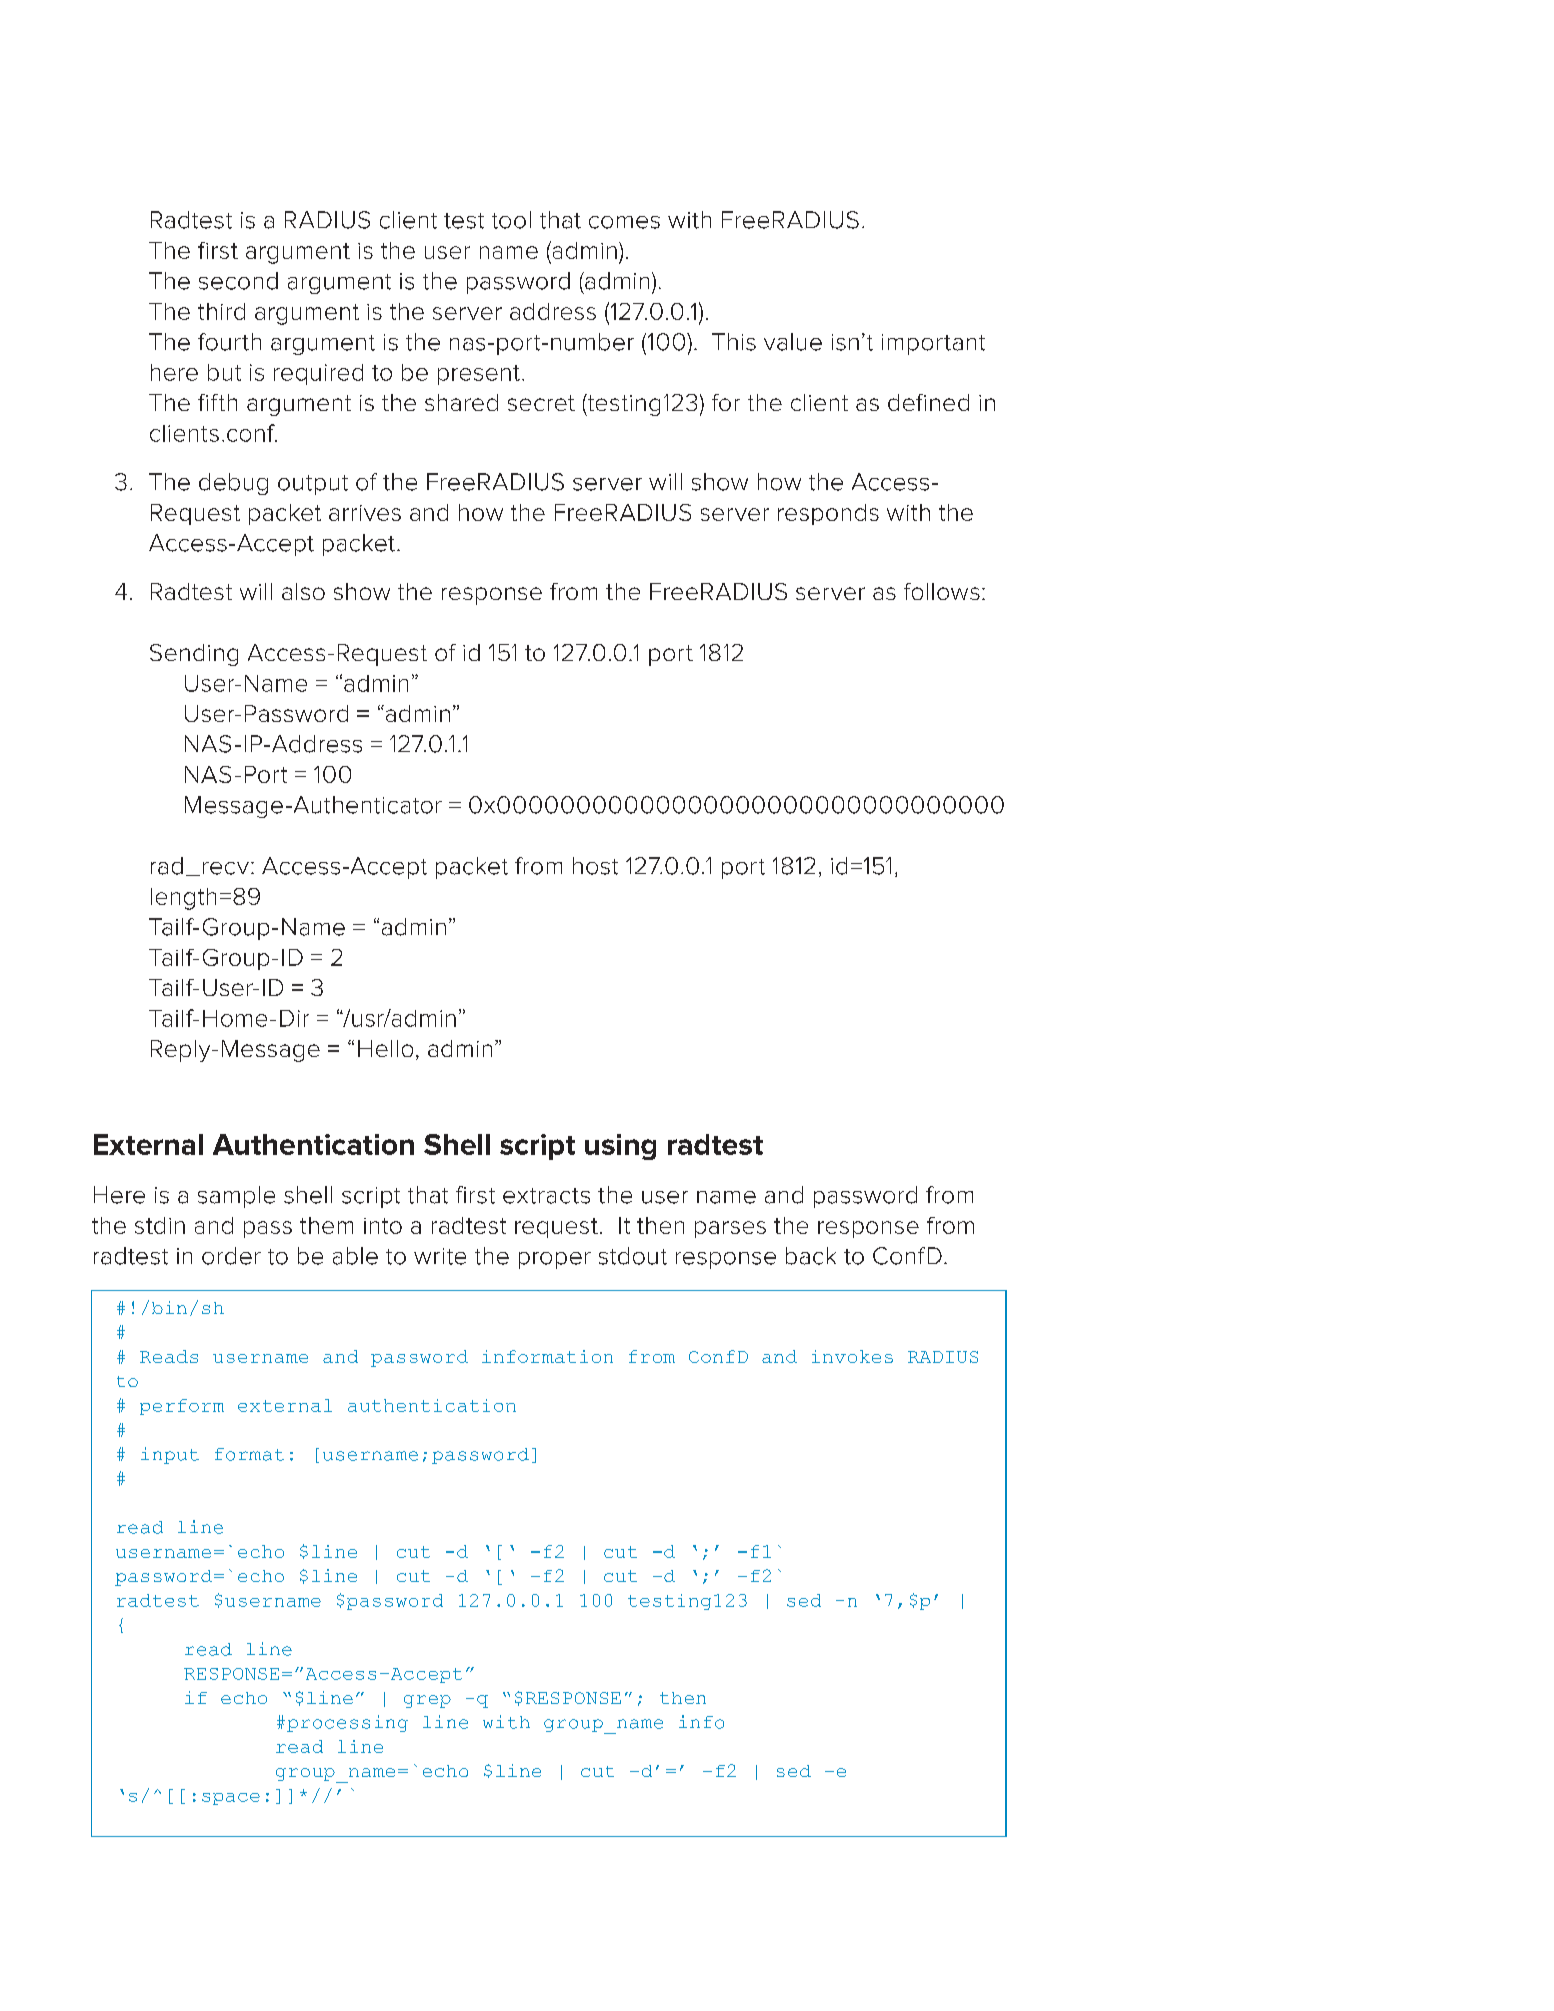 This screenshot has height=2011, width=1554. What do you see at coordinates (852, 1356) in the screenshot?
I see `invokes` at bounding box center [852, 1356].
